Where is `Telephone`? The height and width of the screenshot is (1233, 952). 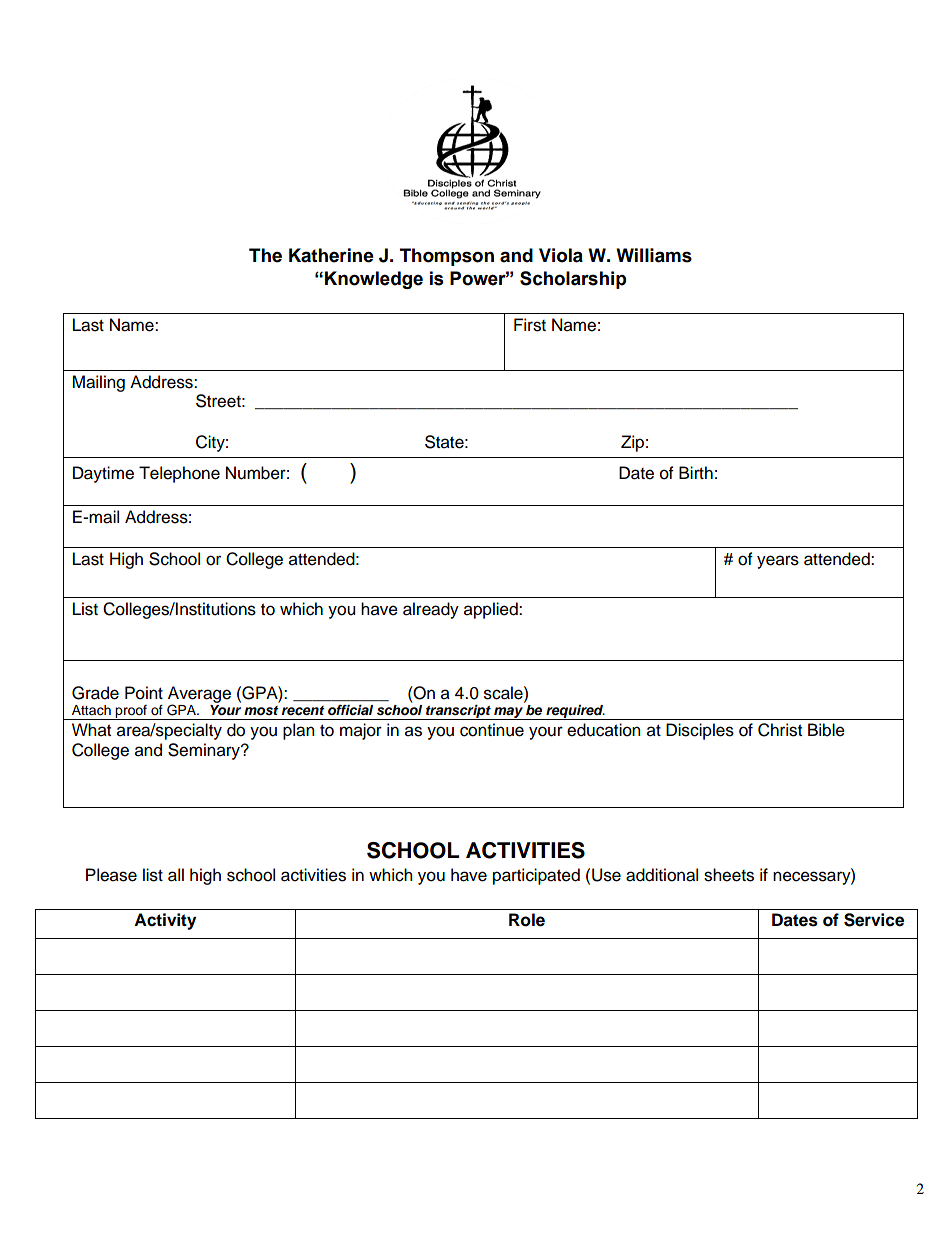
Telephone is located at coordinates (179, 474).
